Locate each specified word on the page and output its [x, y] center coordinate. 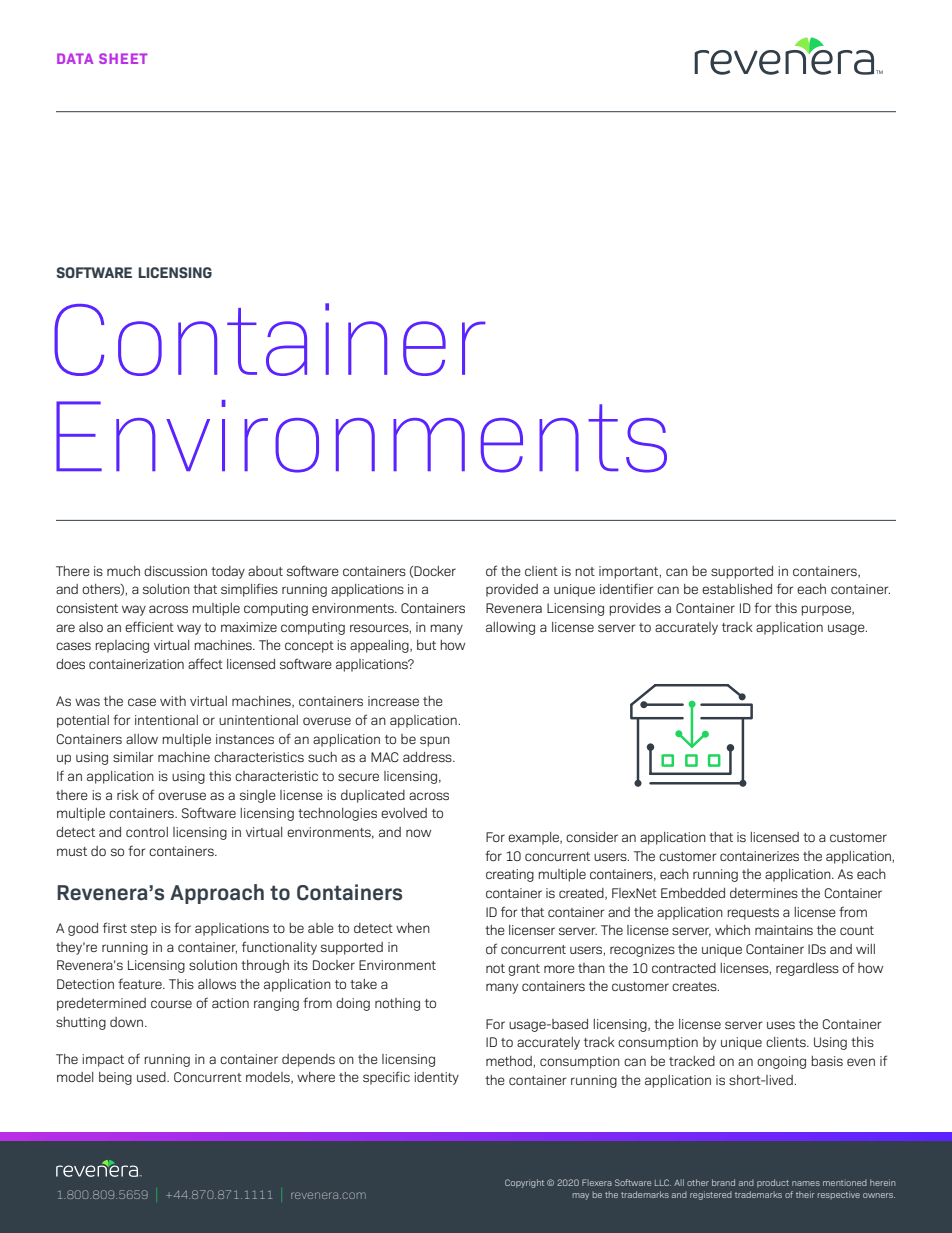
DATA [75, 58]
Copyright [524, 1183]
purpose [827, 610]
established [737, 589]
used [152, 1077]
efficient [149, 626]
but [426, 645]
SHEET [123, 58]
